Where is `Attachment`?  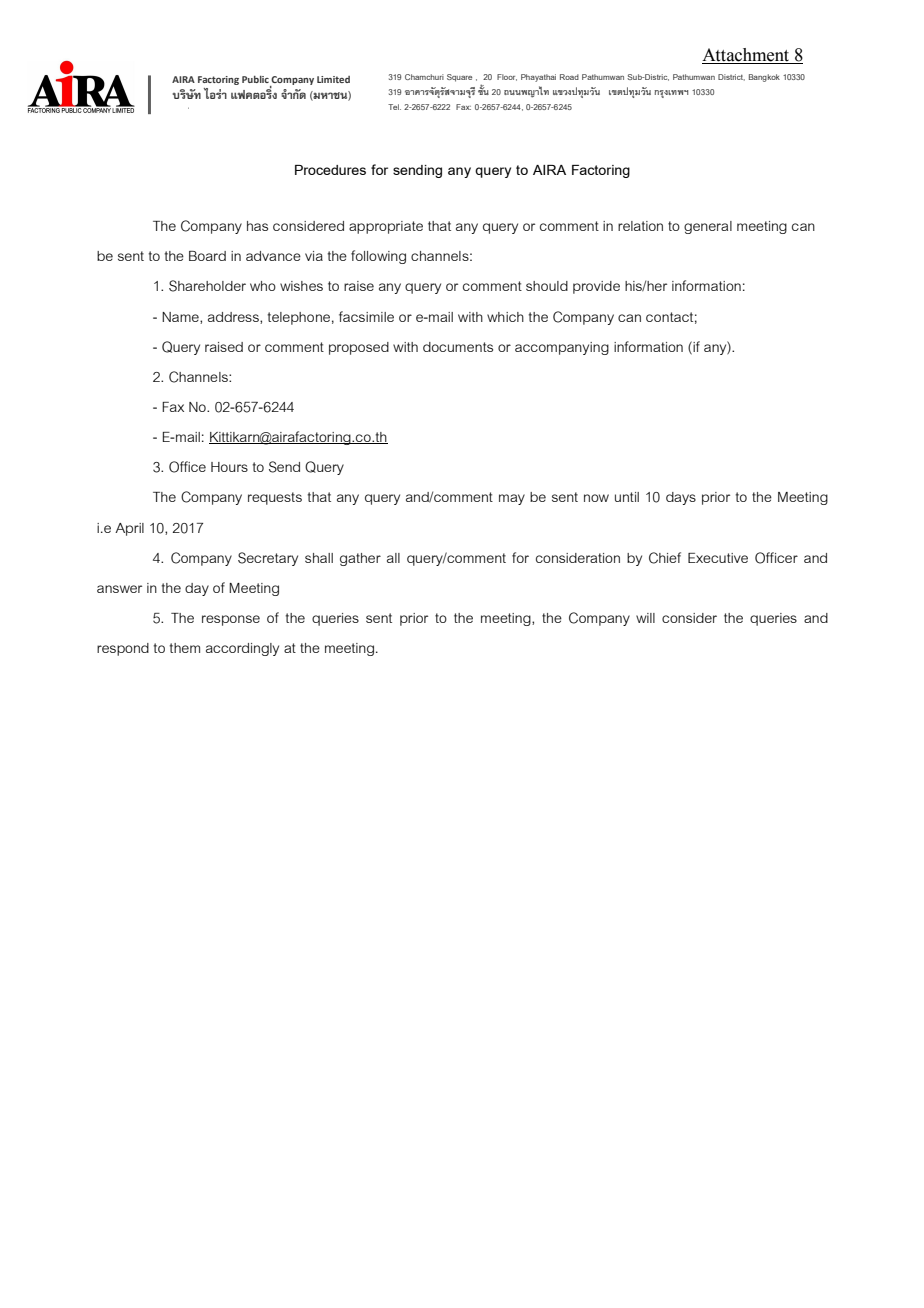
Attachment is located at coordinates (747, 56).
